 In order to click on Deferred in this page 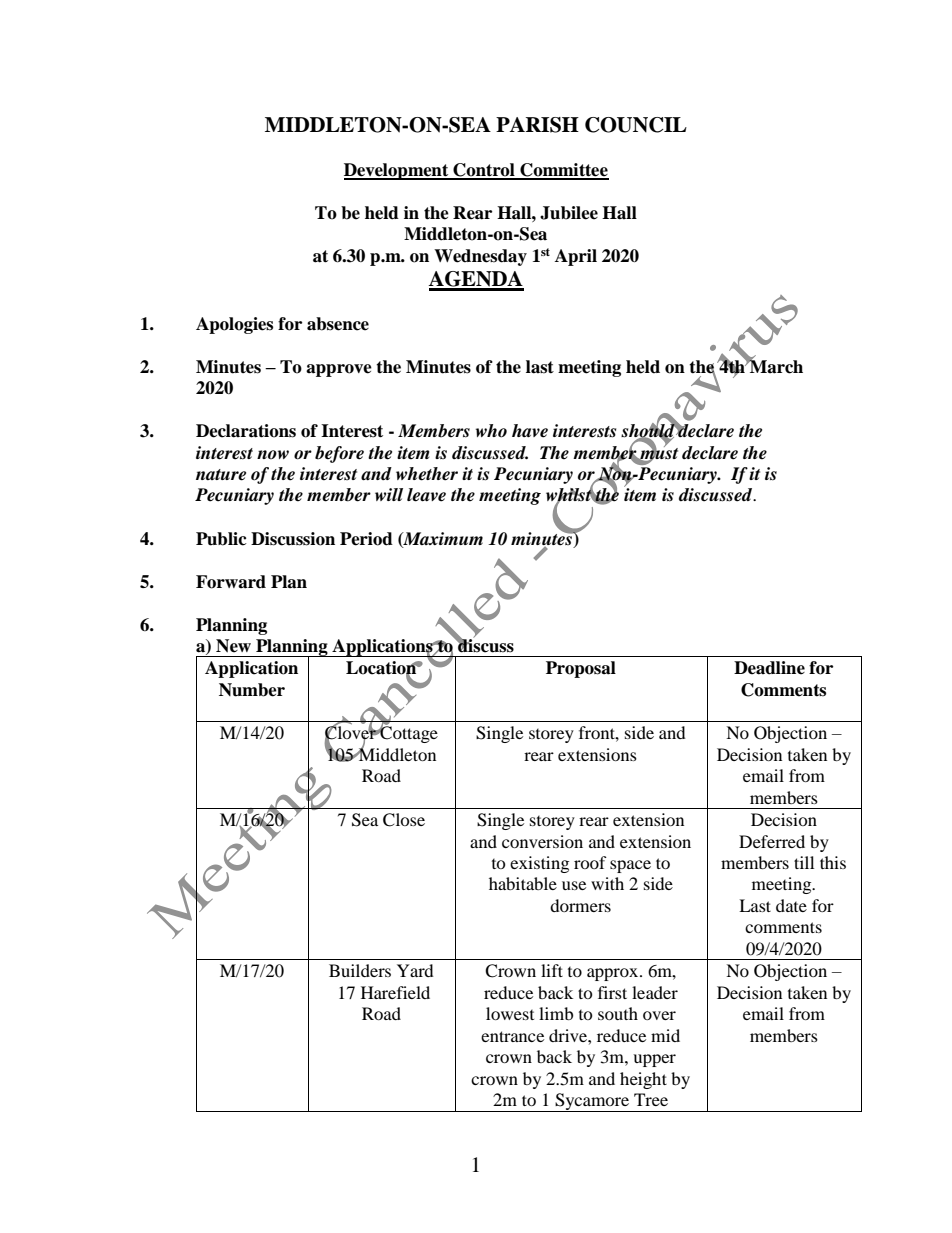, I will do `click(772, 841)`.
